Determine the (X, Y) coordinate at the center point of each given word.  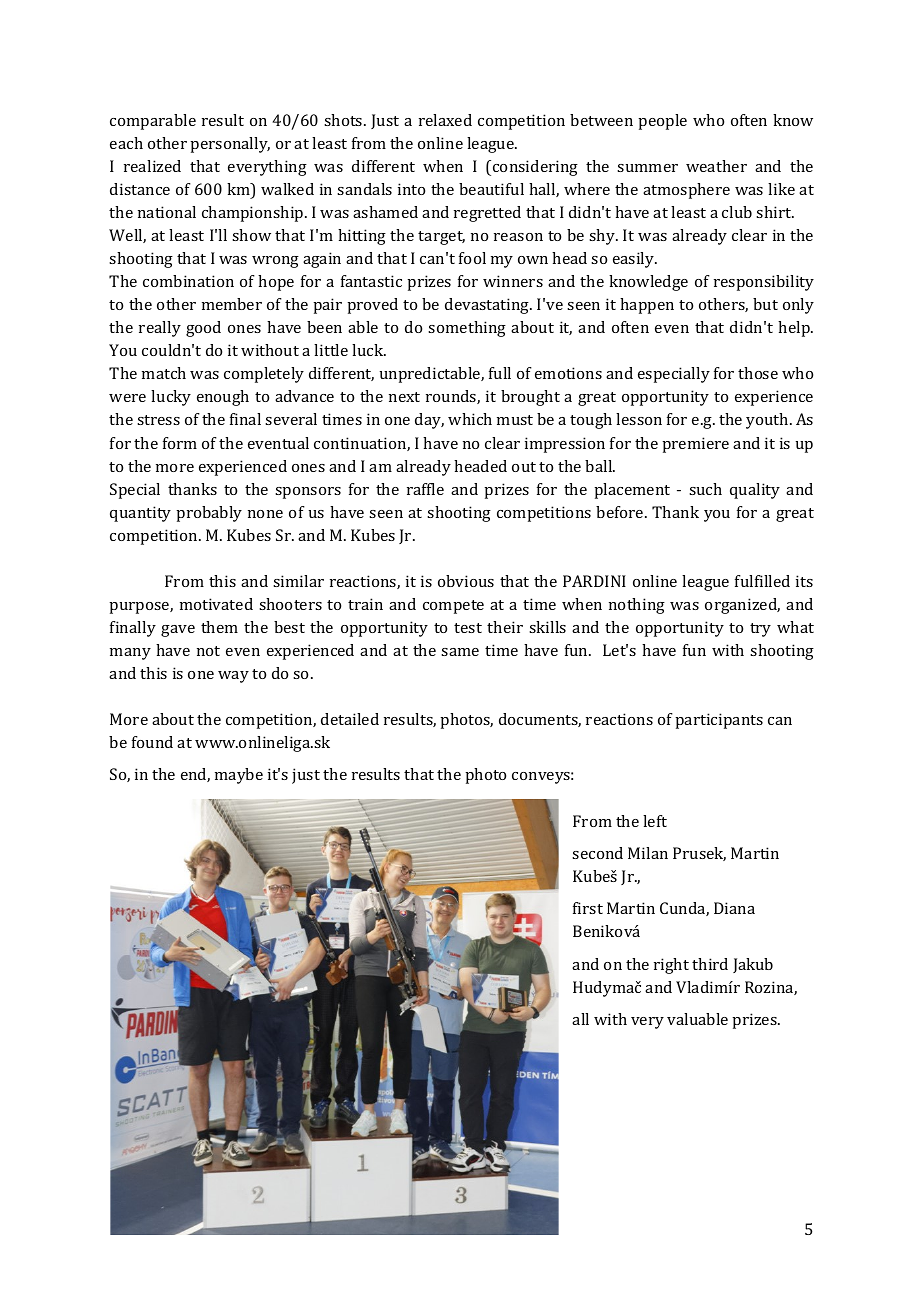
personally (230, 145)
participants (719, 721)
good (203, 329)
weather (716, 166)
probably (209, 514)
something (467, 329)
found (152, 742)
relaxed (445, 120)
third (710, 964)
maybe (239, 776)
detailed (350, 719)
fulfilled (762, 581)
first (588, 908)
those (758, 373)
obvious (466, 581)
